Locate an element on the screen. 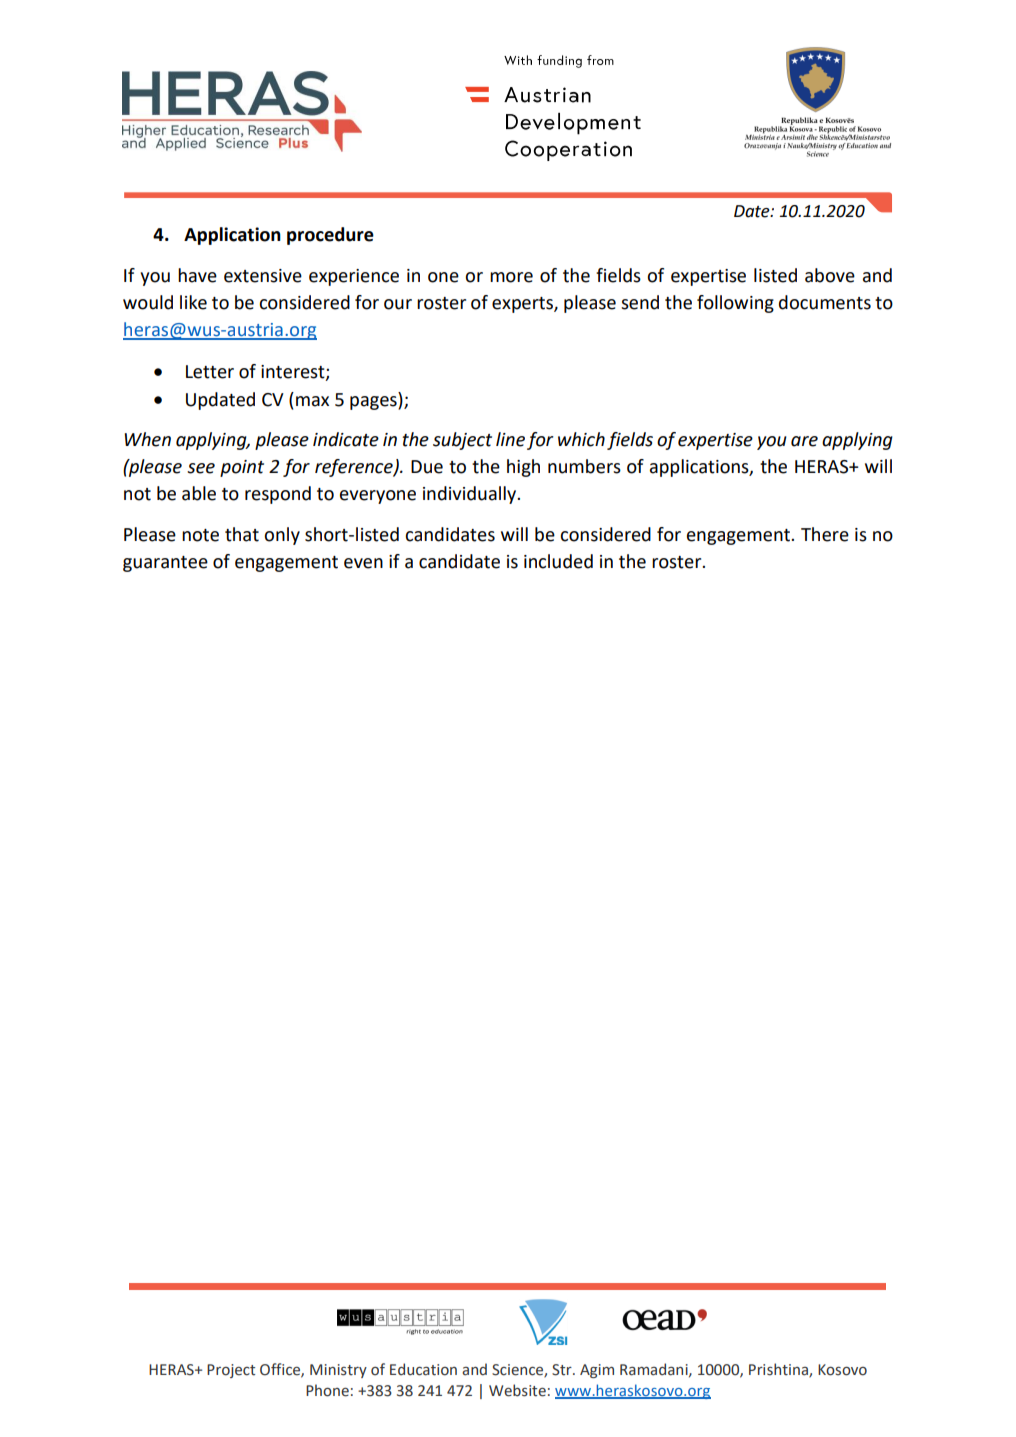 The height and width of the screenshot is (1437, 1016). guarantee is located at coordinates (165, 564).
